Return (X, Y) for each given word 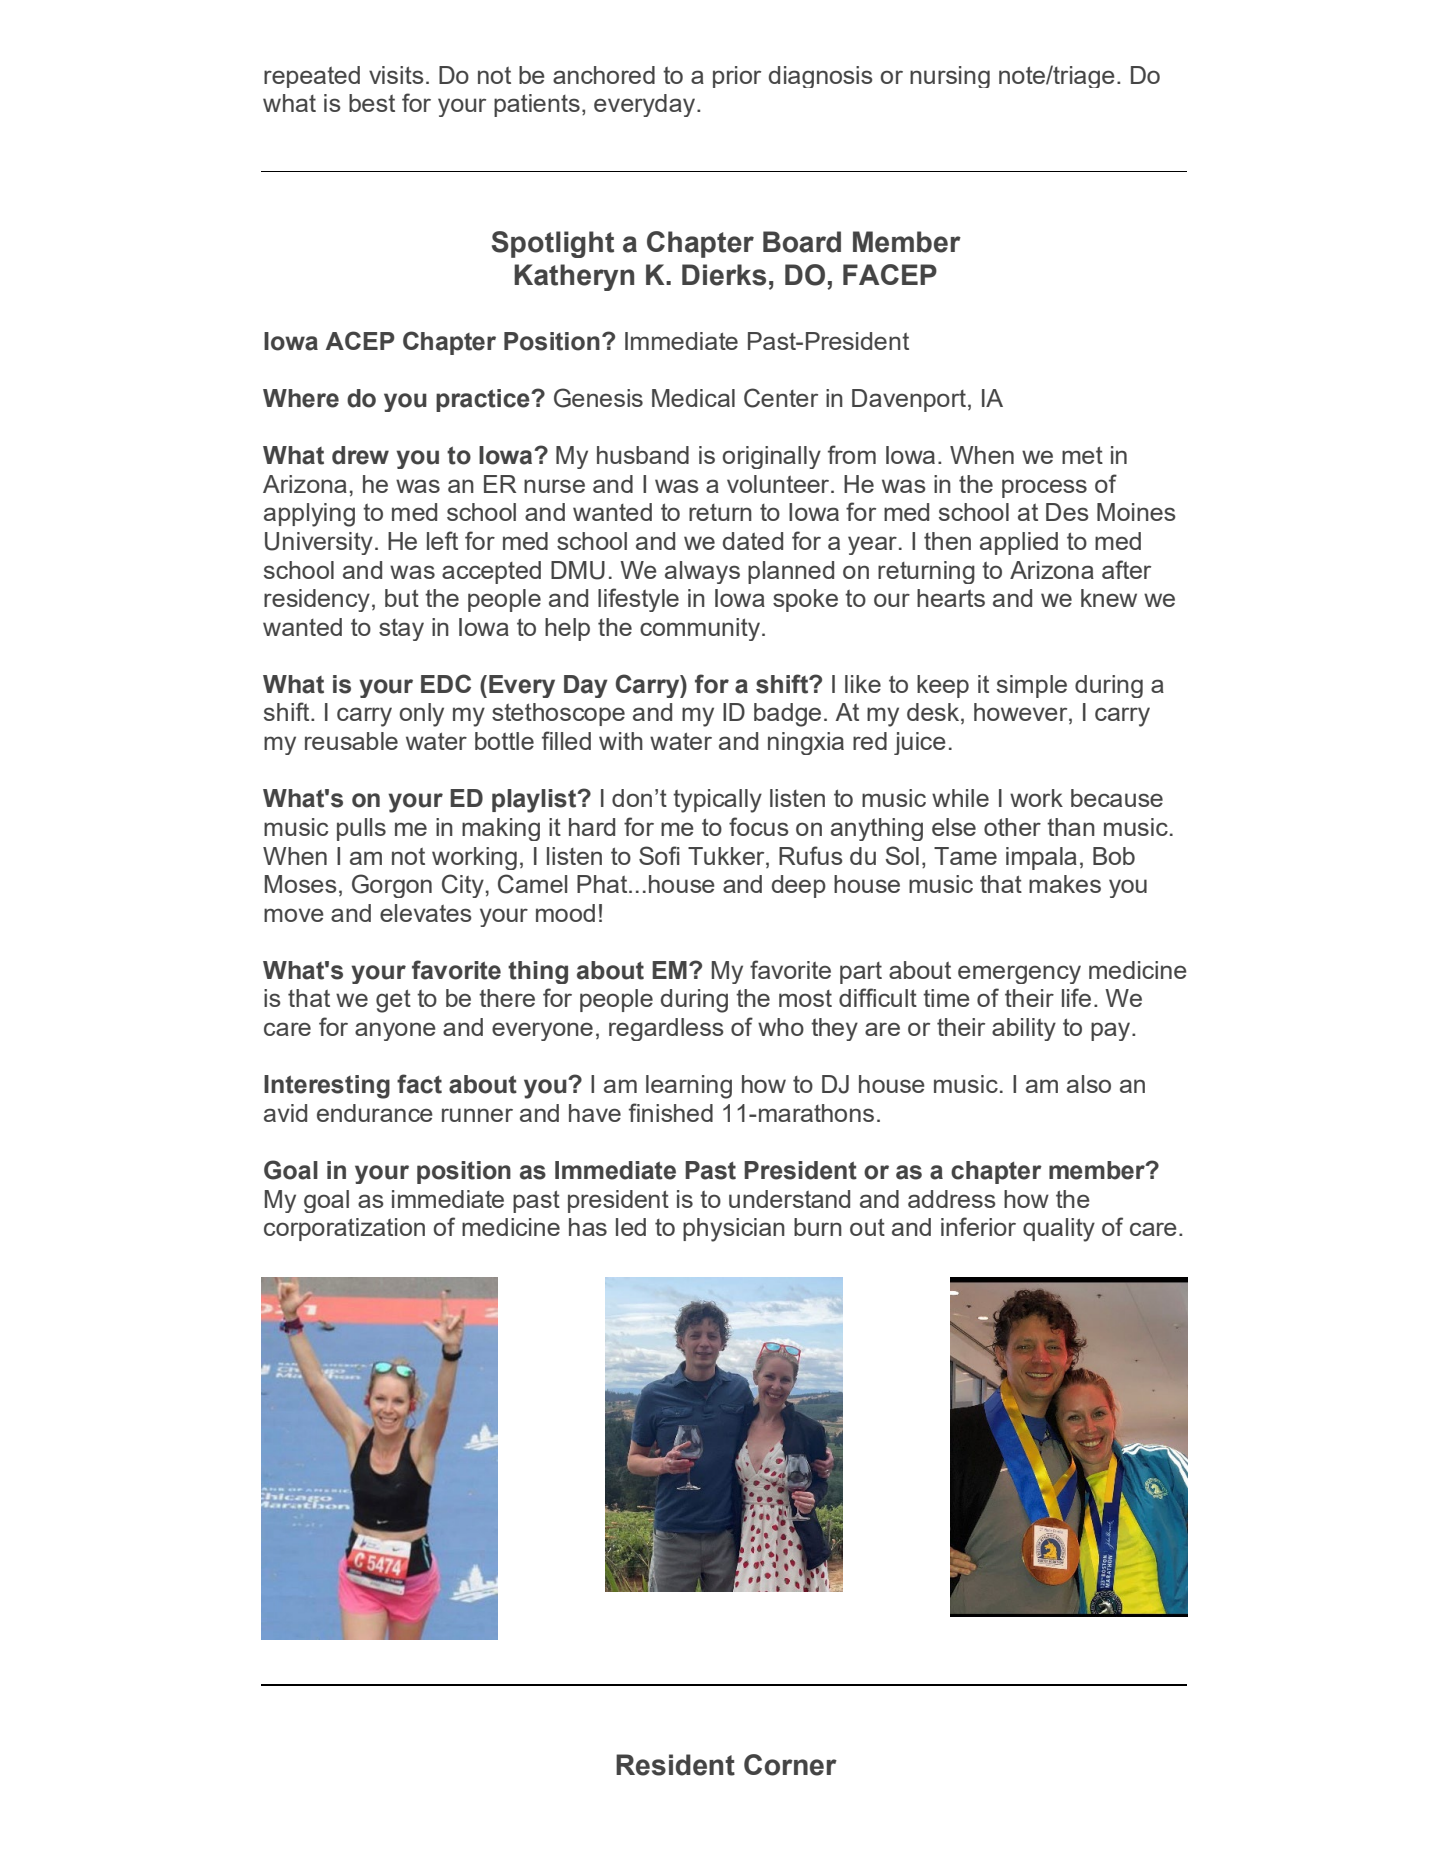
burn (818, 1227)
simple (1032, 686)
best (372, 103)
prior (737, 77)
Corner (790, 1765)
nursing (950, 77)
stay (401, 630)
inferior (978, 1226)
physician (734, 1230)
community (701, 629)
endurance (375, 1113)
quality (1059, 1230)
